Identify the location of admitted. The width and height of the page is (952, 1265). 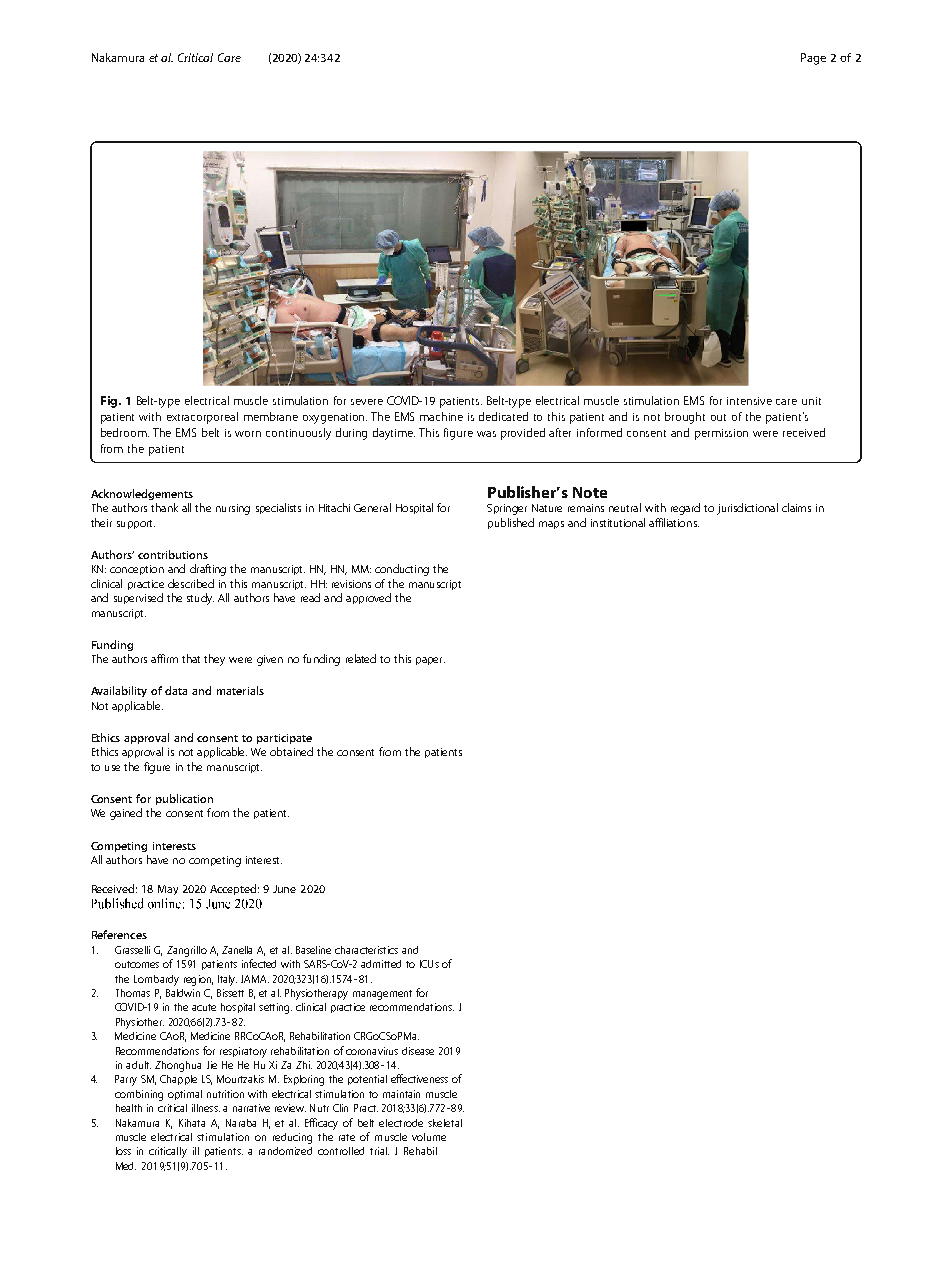
(381, 964).
